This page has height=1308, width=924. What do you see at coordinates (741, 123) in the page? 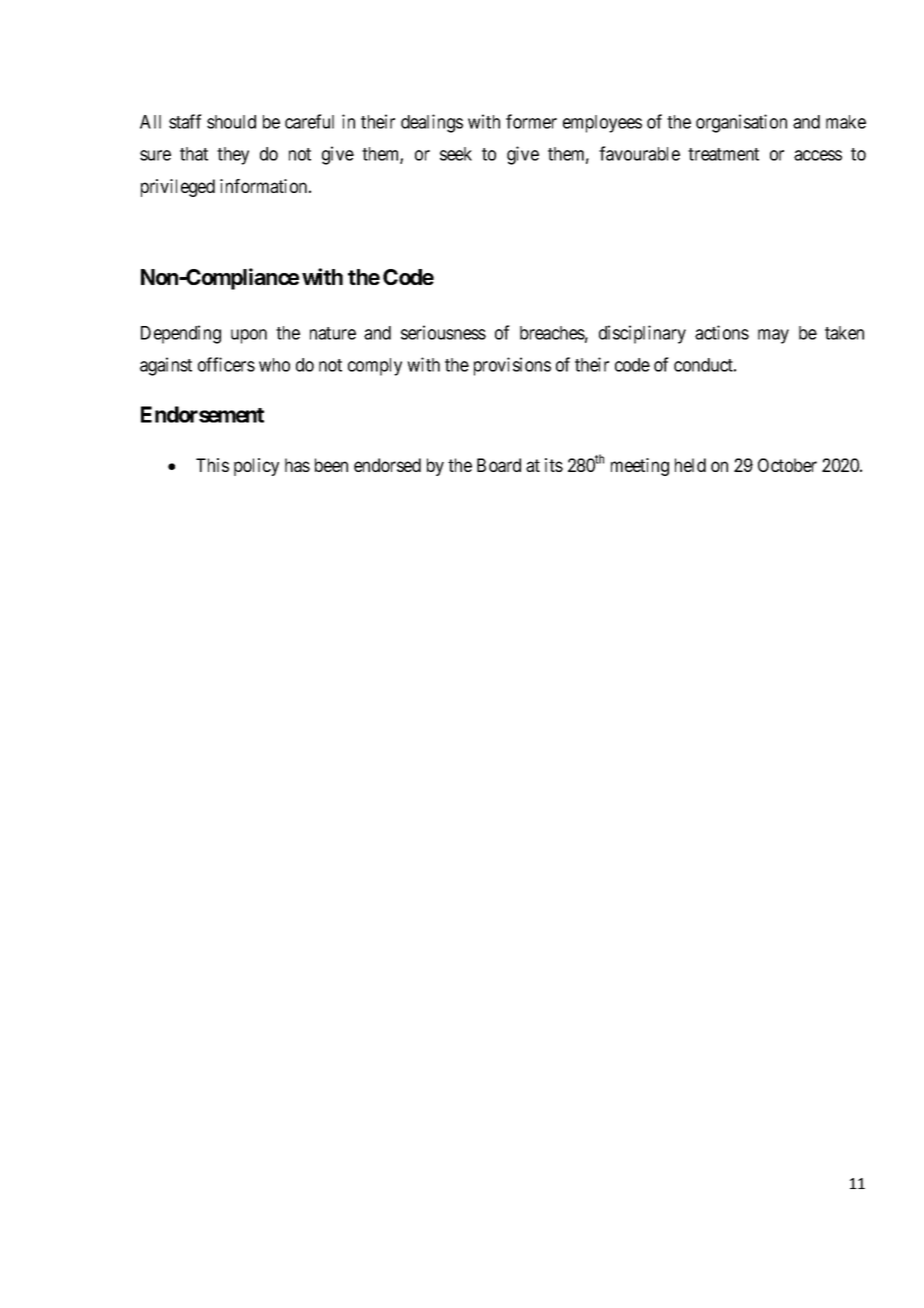
I see `organisation` at bounding box center [741, 123].
